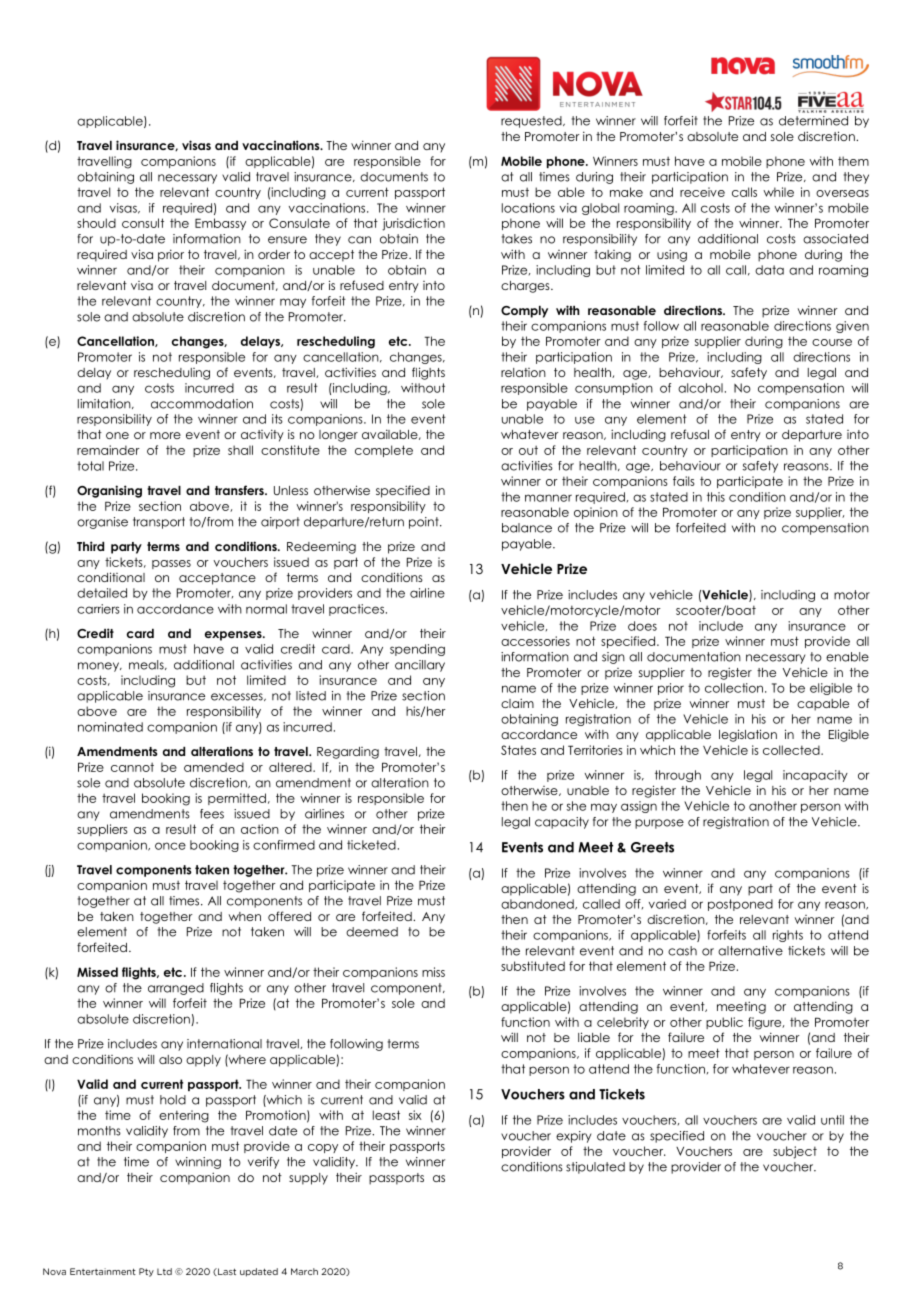 The image size is (924, 1308). Describe the element at coordinates (532, 122) in the screenshot. I see `requested` at that location.
